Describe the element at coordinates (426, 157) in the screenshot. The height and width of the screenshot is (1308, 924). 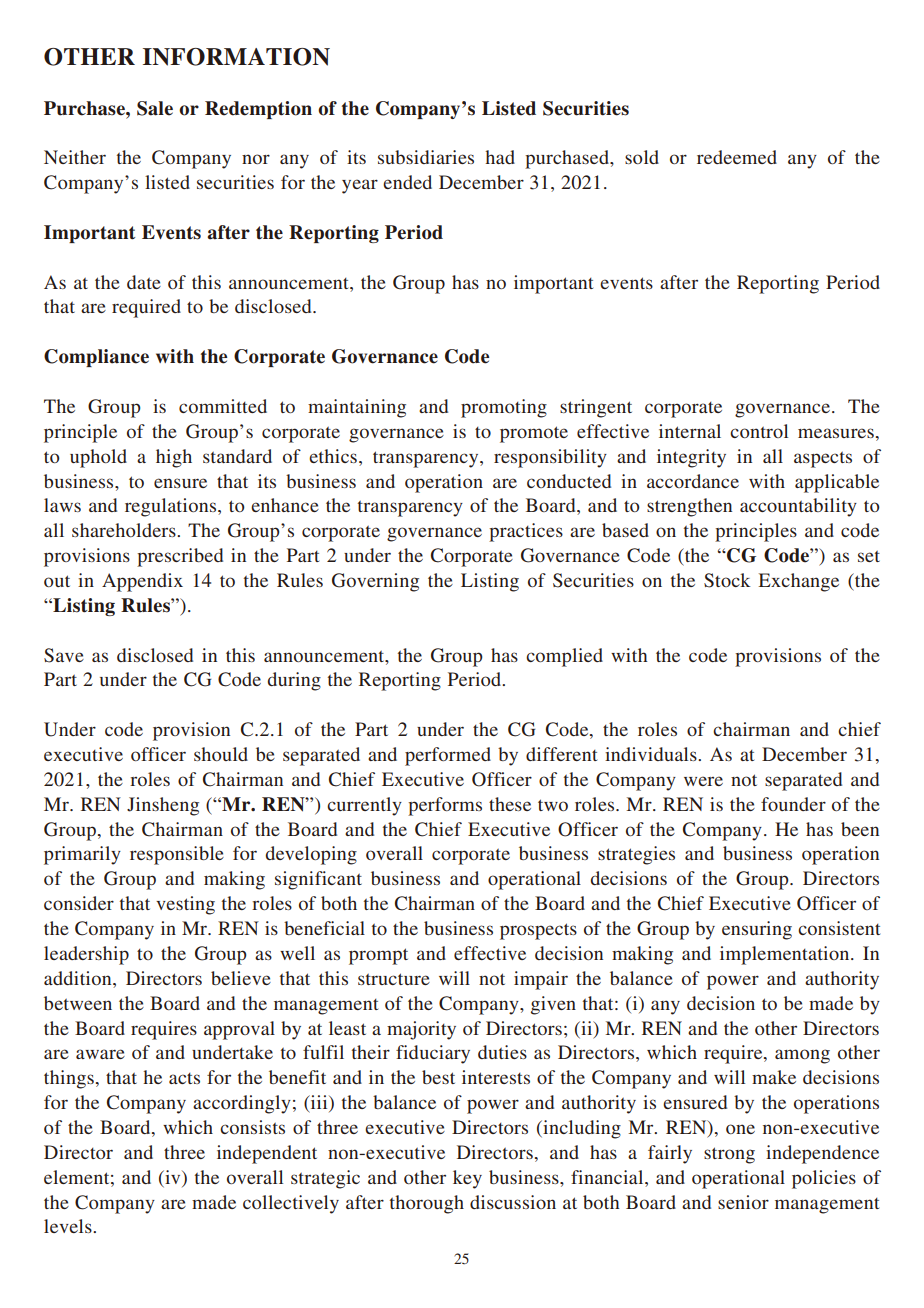
I see `subsidiaries` at that location.
